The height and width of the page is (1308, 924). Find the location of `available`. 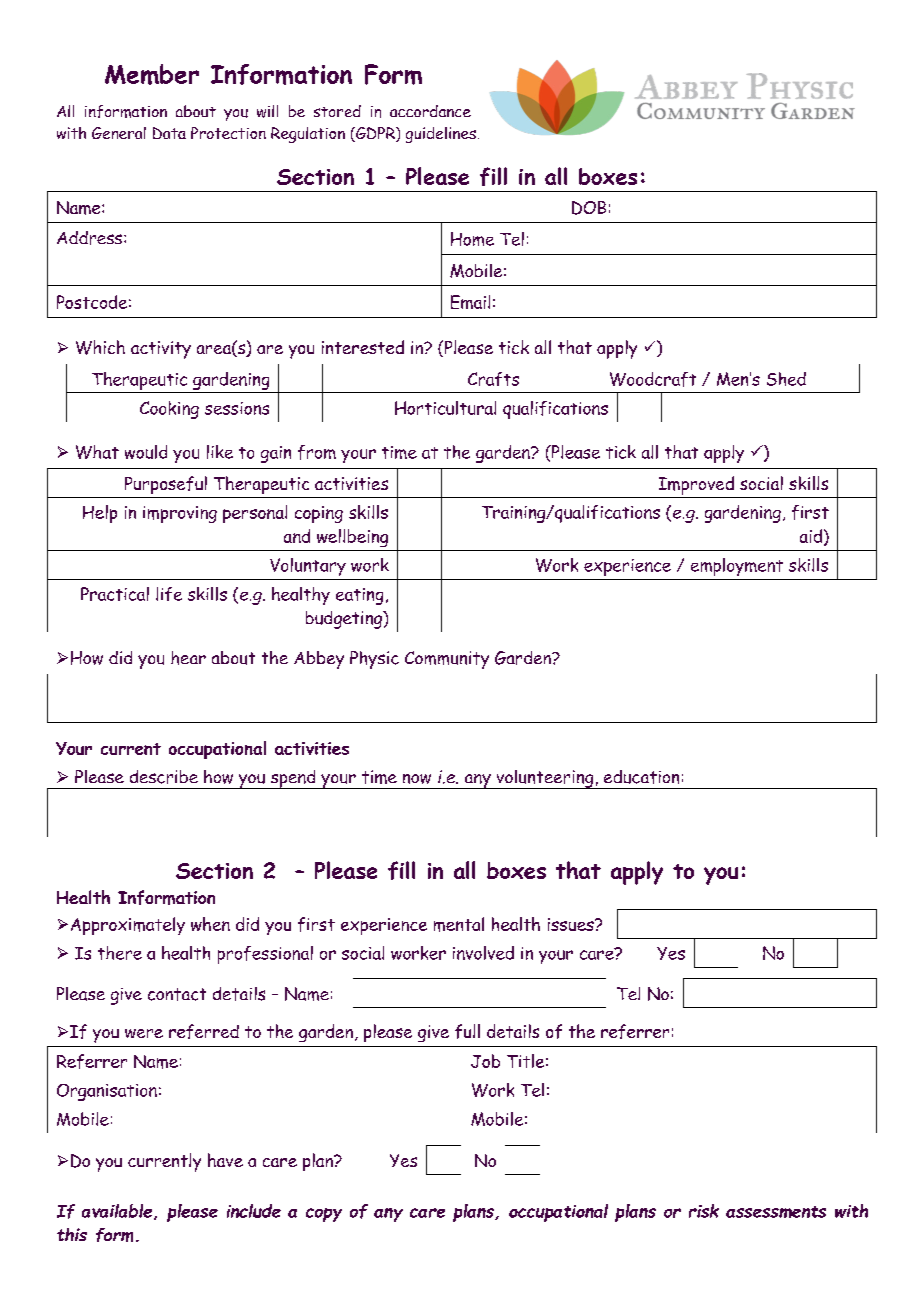

available is located at coordinates (117, 1211).
